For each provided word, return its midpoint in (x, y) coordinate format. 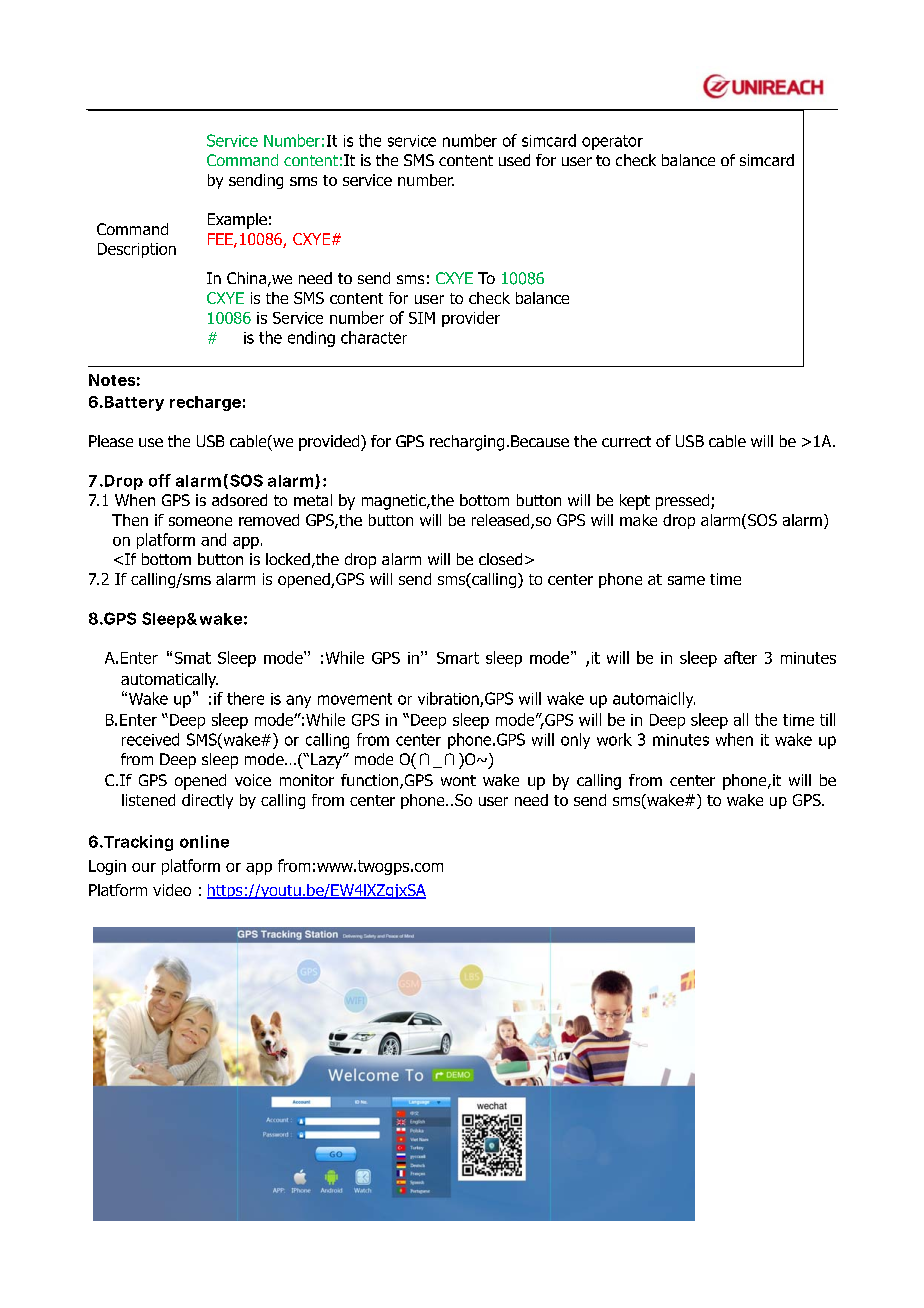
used (514, 160)
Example (237, 221)
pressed (684, 502)
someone (200, 521)
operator (612, 142)
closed (500, 559)
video (172, 890)
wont (458, 780)
